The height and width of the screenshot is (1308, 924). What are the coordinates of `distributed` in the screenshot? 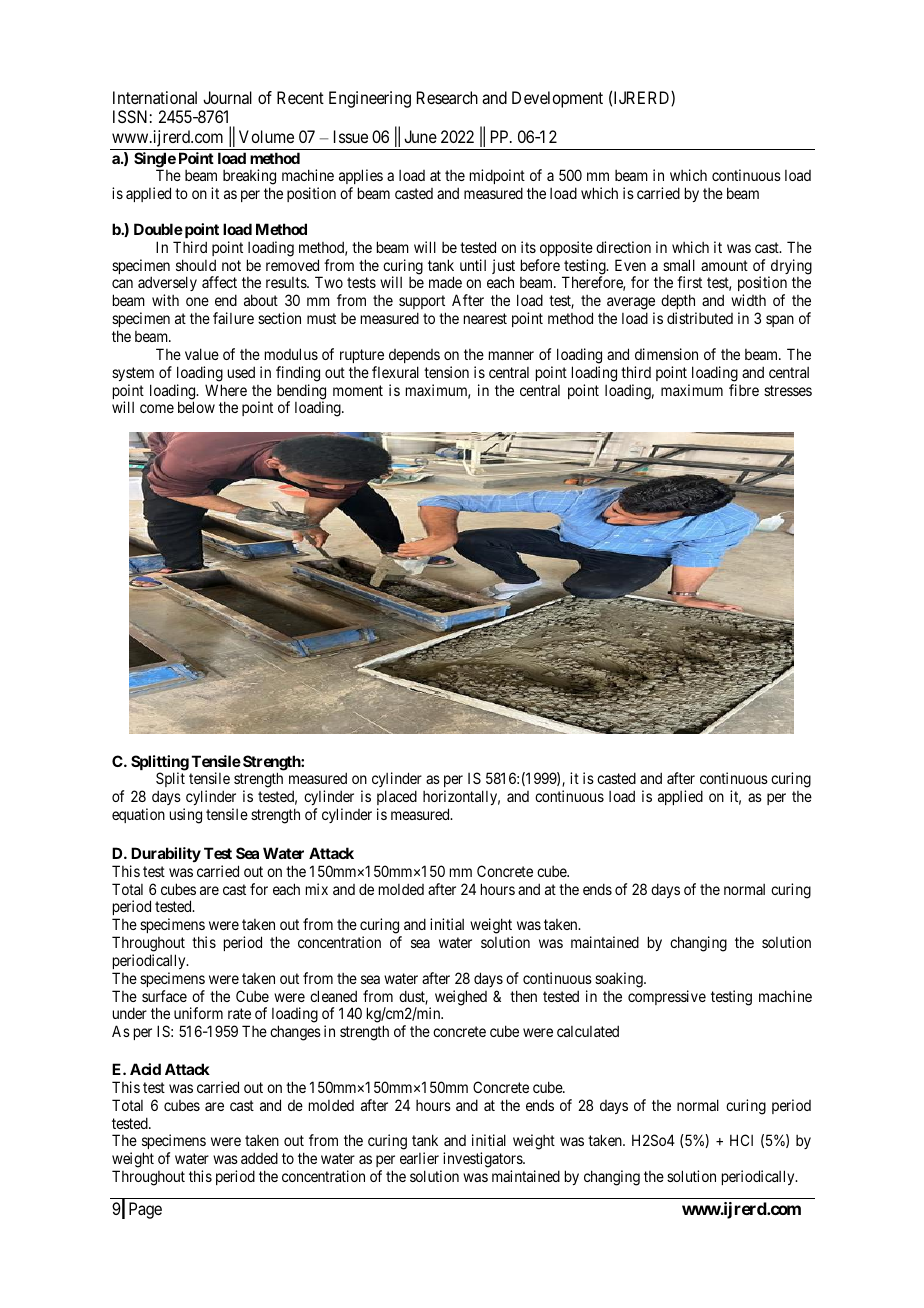 It's located at (700, 318).
